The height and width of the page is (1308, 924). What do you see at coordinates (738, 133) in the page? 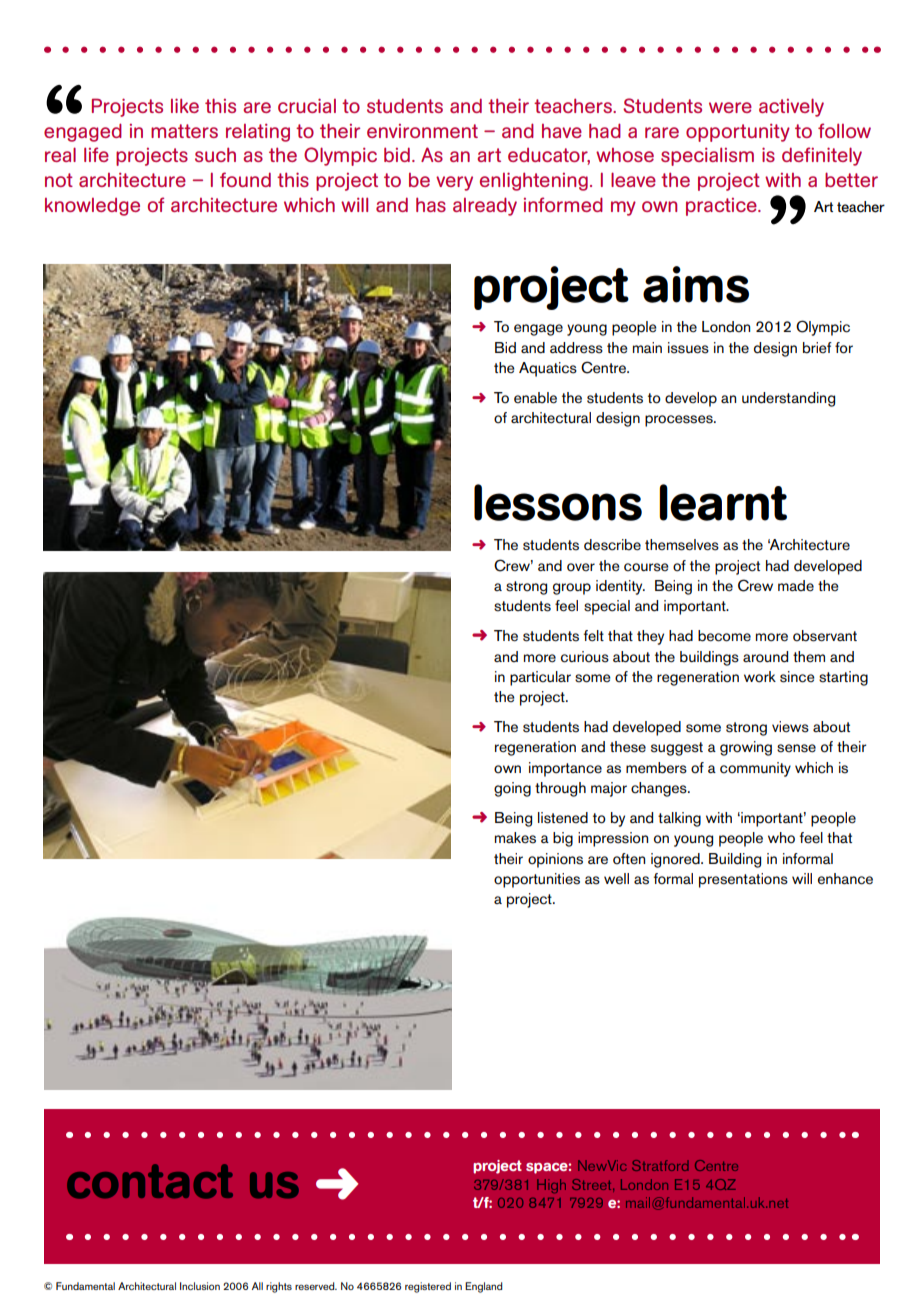
I see `opportunity` at bounding box center [738, 133].
